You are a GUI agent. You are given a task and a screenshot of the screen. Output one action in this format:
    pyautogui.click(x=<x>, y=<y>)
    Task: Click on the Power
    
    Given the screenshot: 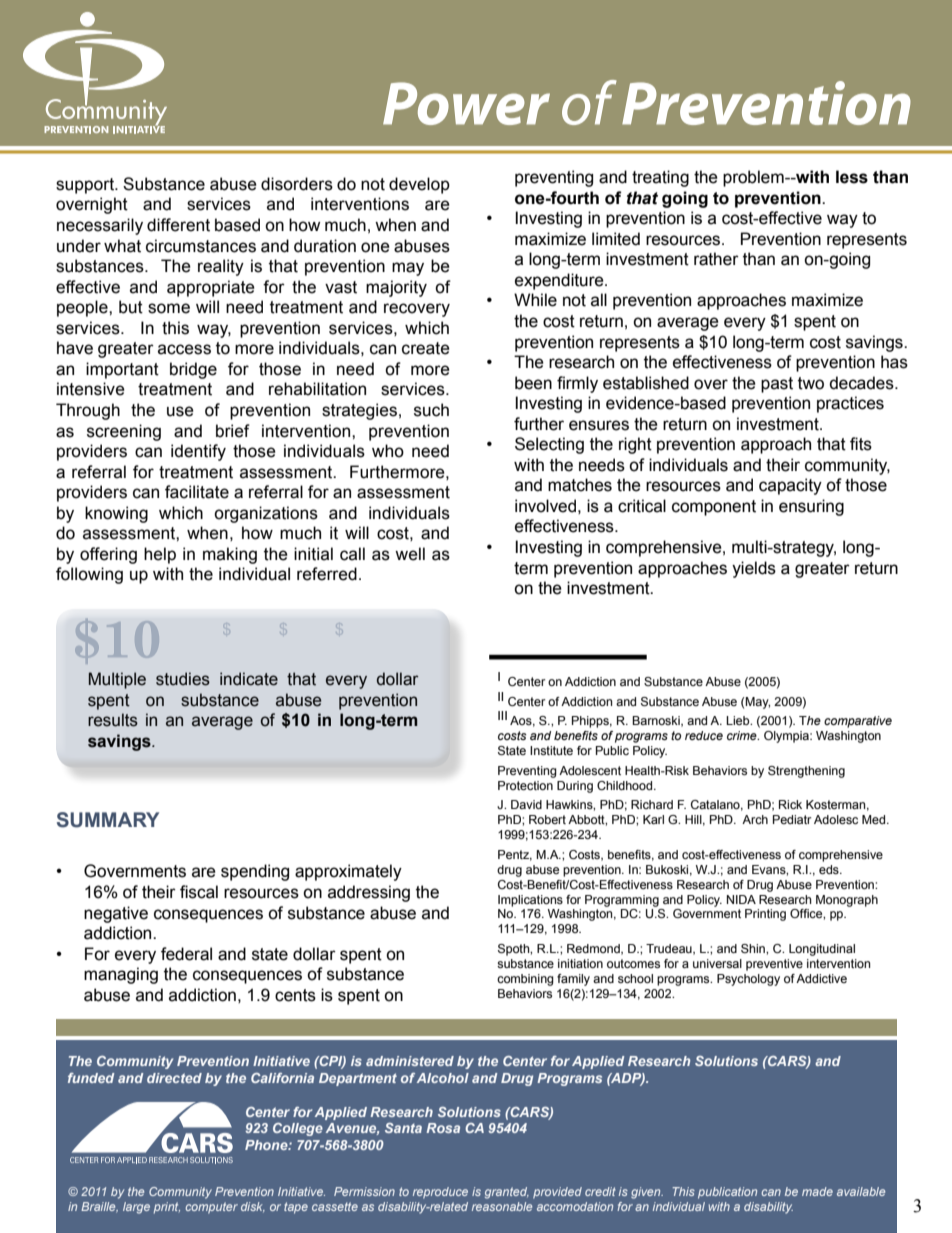 What is the action you would take?
    pyautogui.click(x=466, y=103)
